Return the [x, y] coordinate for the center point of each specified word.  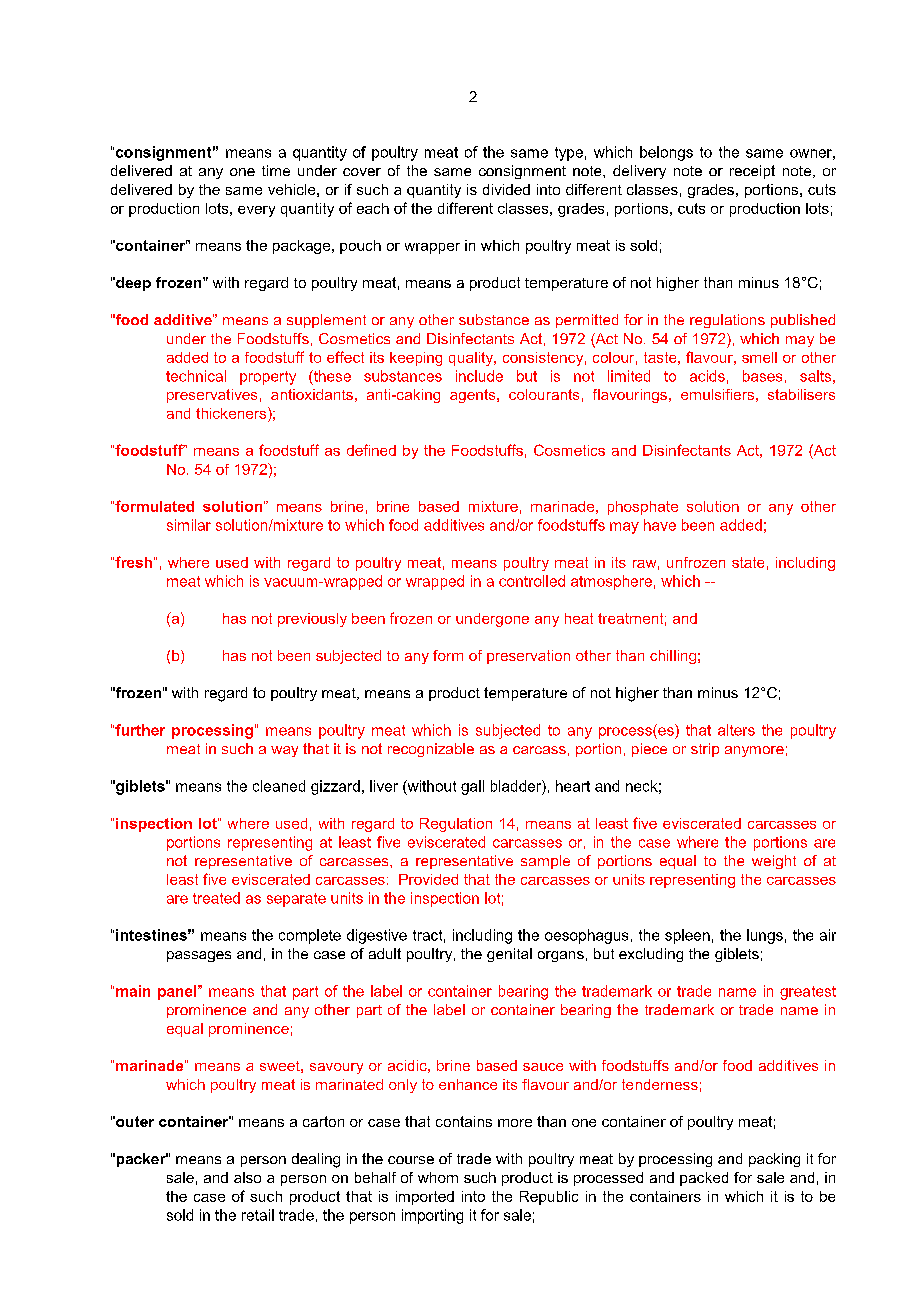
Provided [428, 879]
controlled [532, 581]
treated [216, 898]
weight [774, 862]
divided [506, 189]
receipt [752, 172]
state [748, 562]
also [247, 1177]
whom [438, 1177]
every [256, 211]
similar [189, 525]
